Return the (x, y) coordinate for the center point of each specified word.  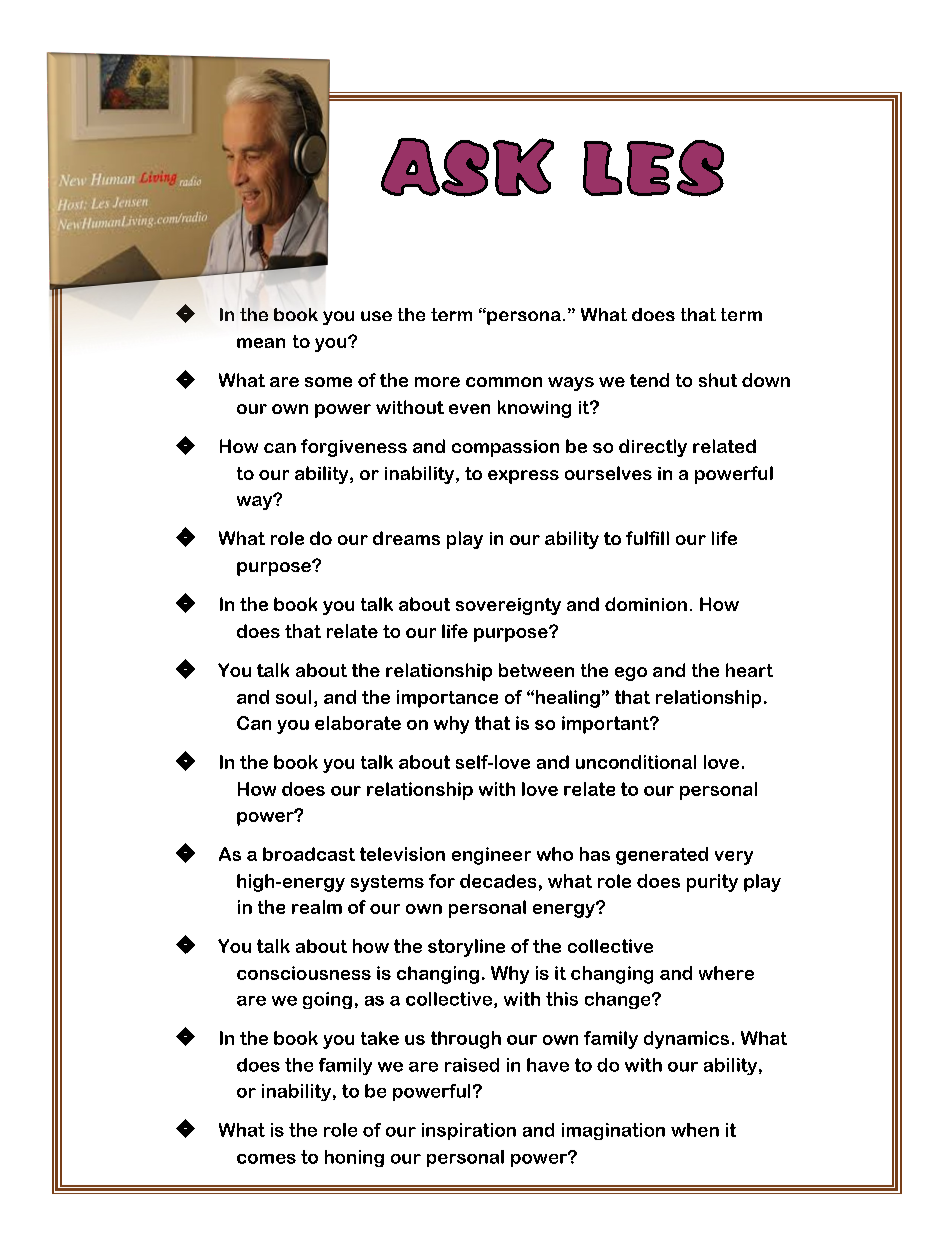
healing (566, 699)
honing (354, 1158)
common (504, 382)
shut (718, 380)
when (695, 1130)
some (328, 382)
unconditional (636, 762)
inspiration (469, 1131)
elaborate (358, 723)
